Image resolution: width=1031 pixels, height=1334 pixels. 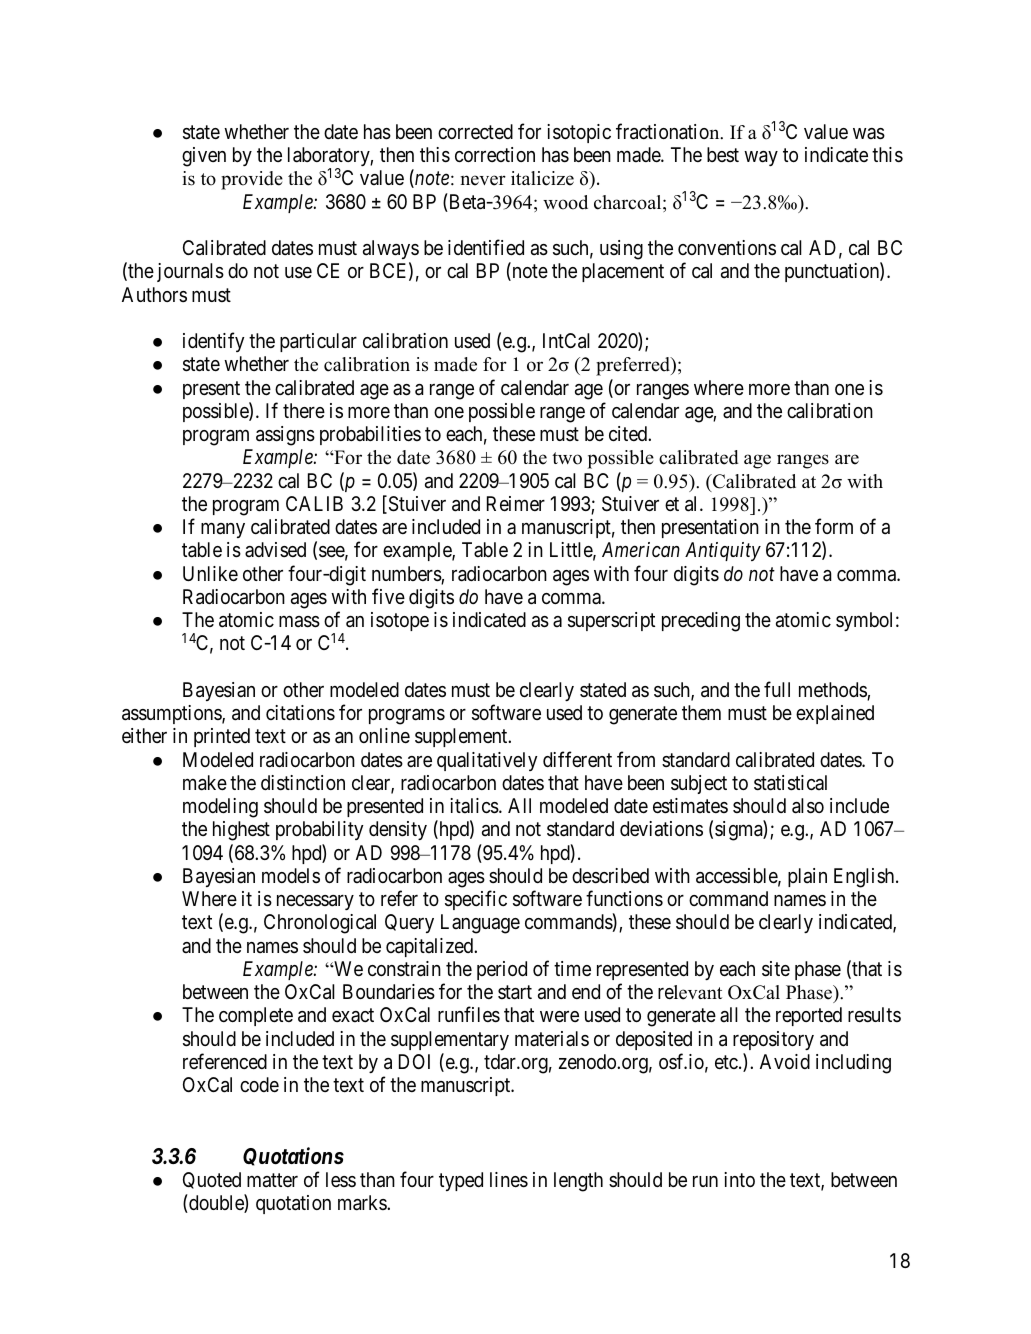 I want to click on given, so click(x=204, y=157).
